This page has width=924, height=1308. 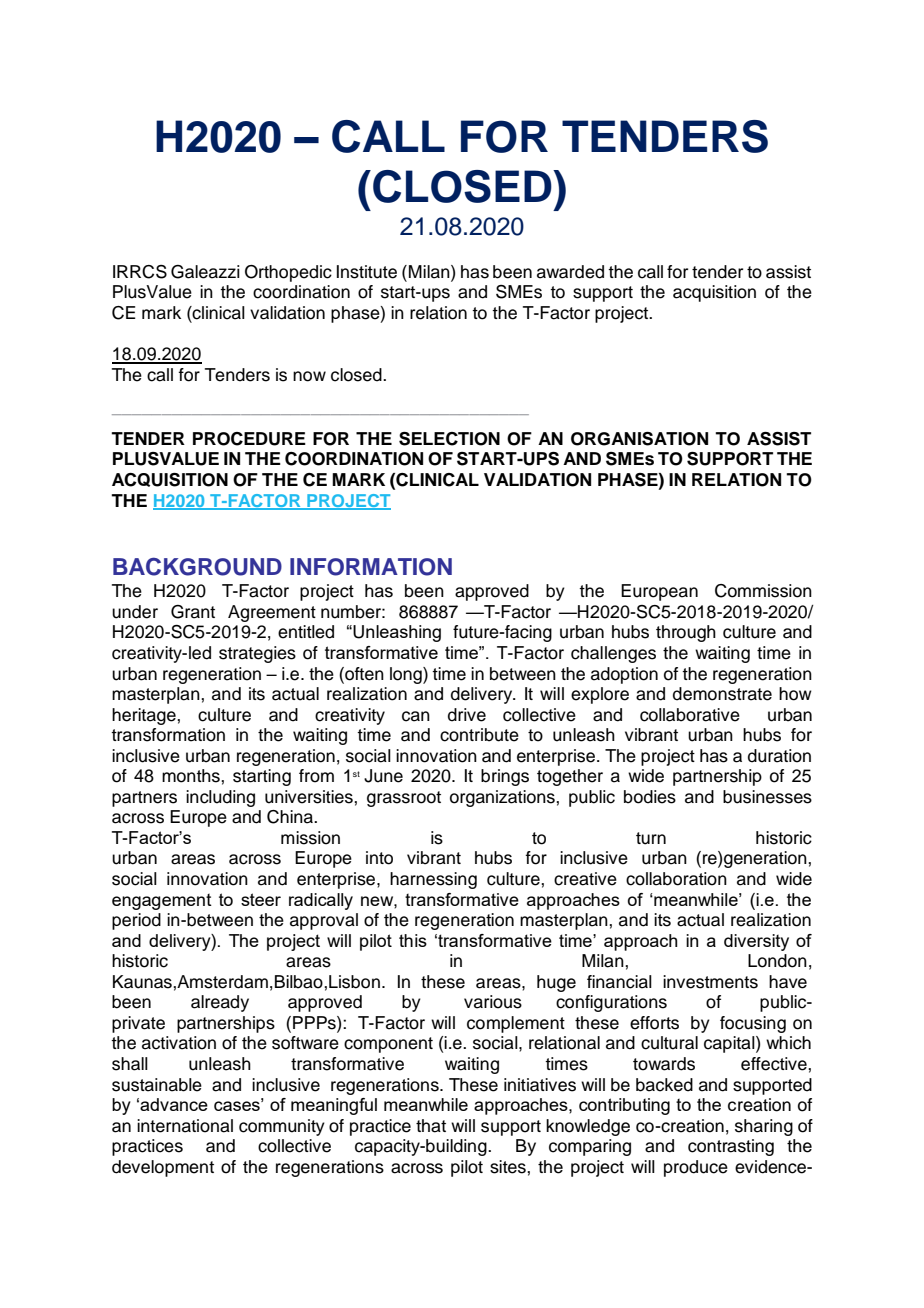 What do you see at coordinates (690, 715) in the page?
I see `collaborative` at bounding box center [690, 715].
